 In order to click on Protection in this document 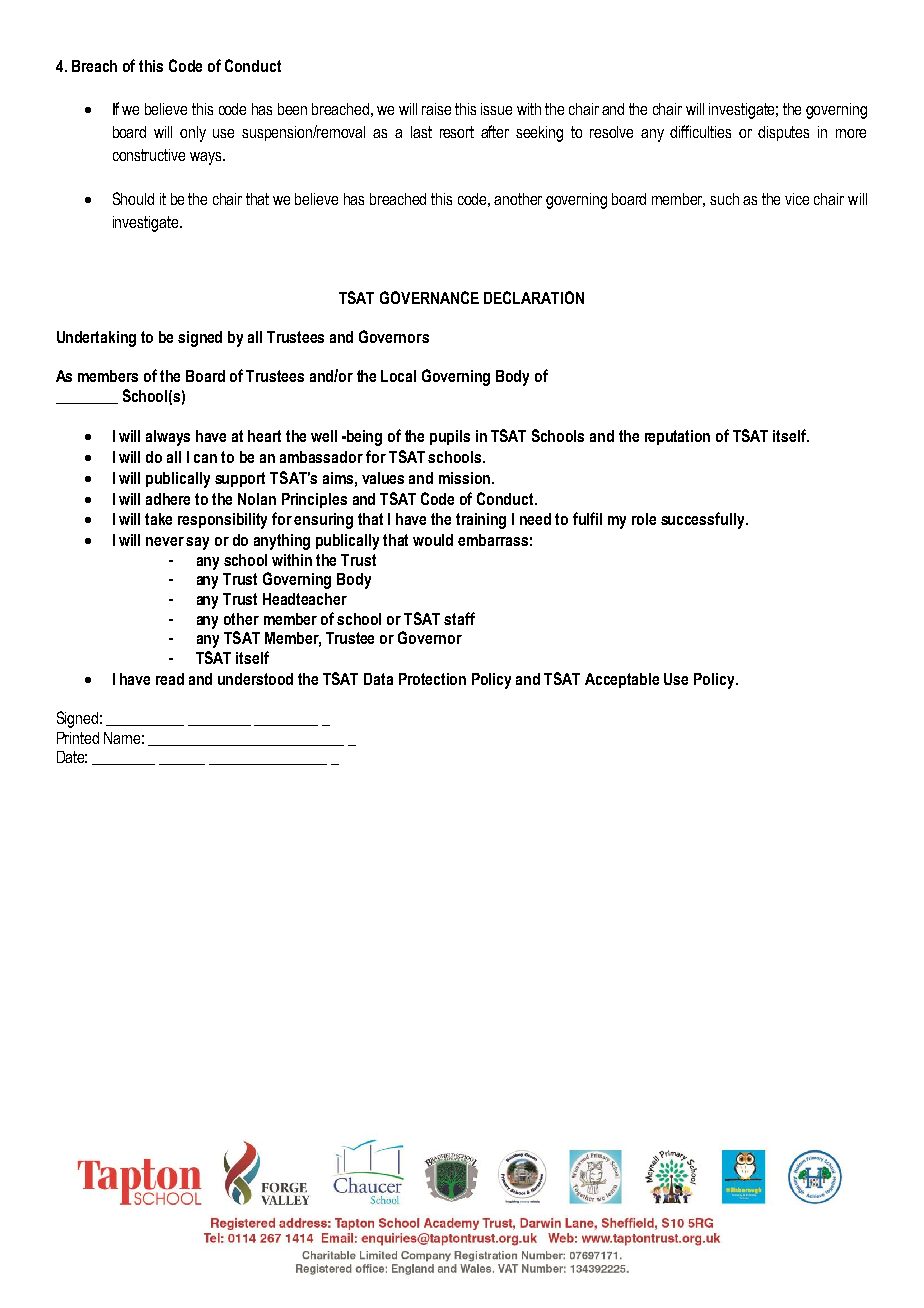, I will do `click(432, 679)`.
